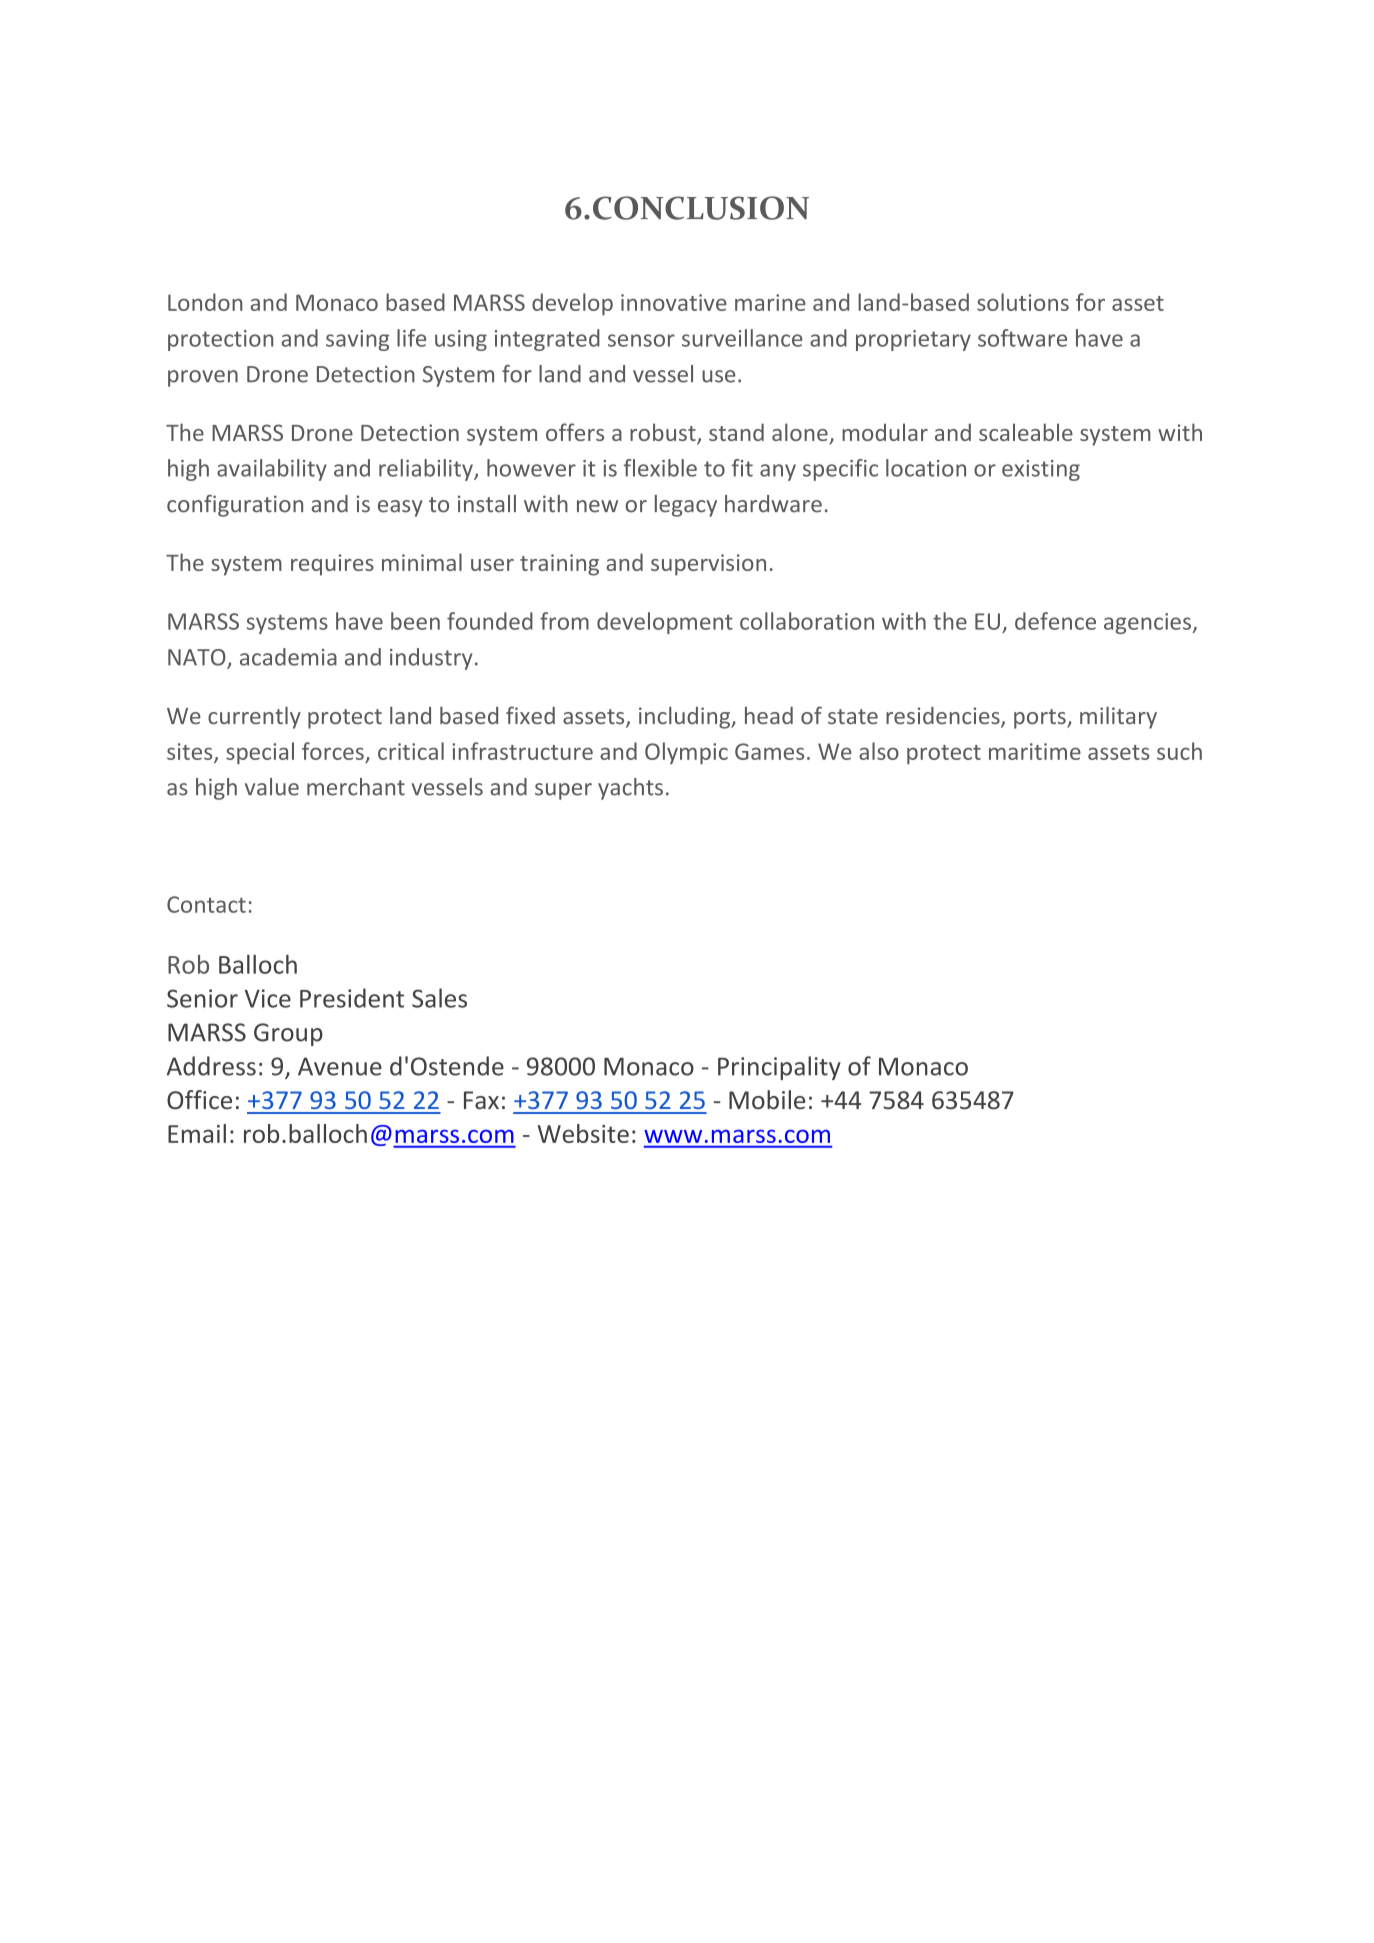 This page has height=1943, width=1374. I want to click on legacy, so click(686, 506).
